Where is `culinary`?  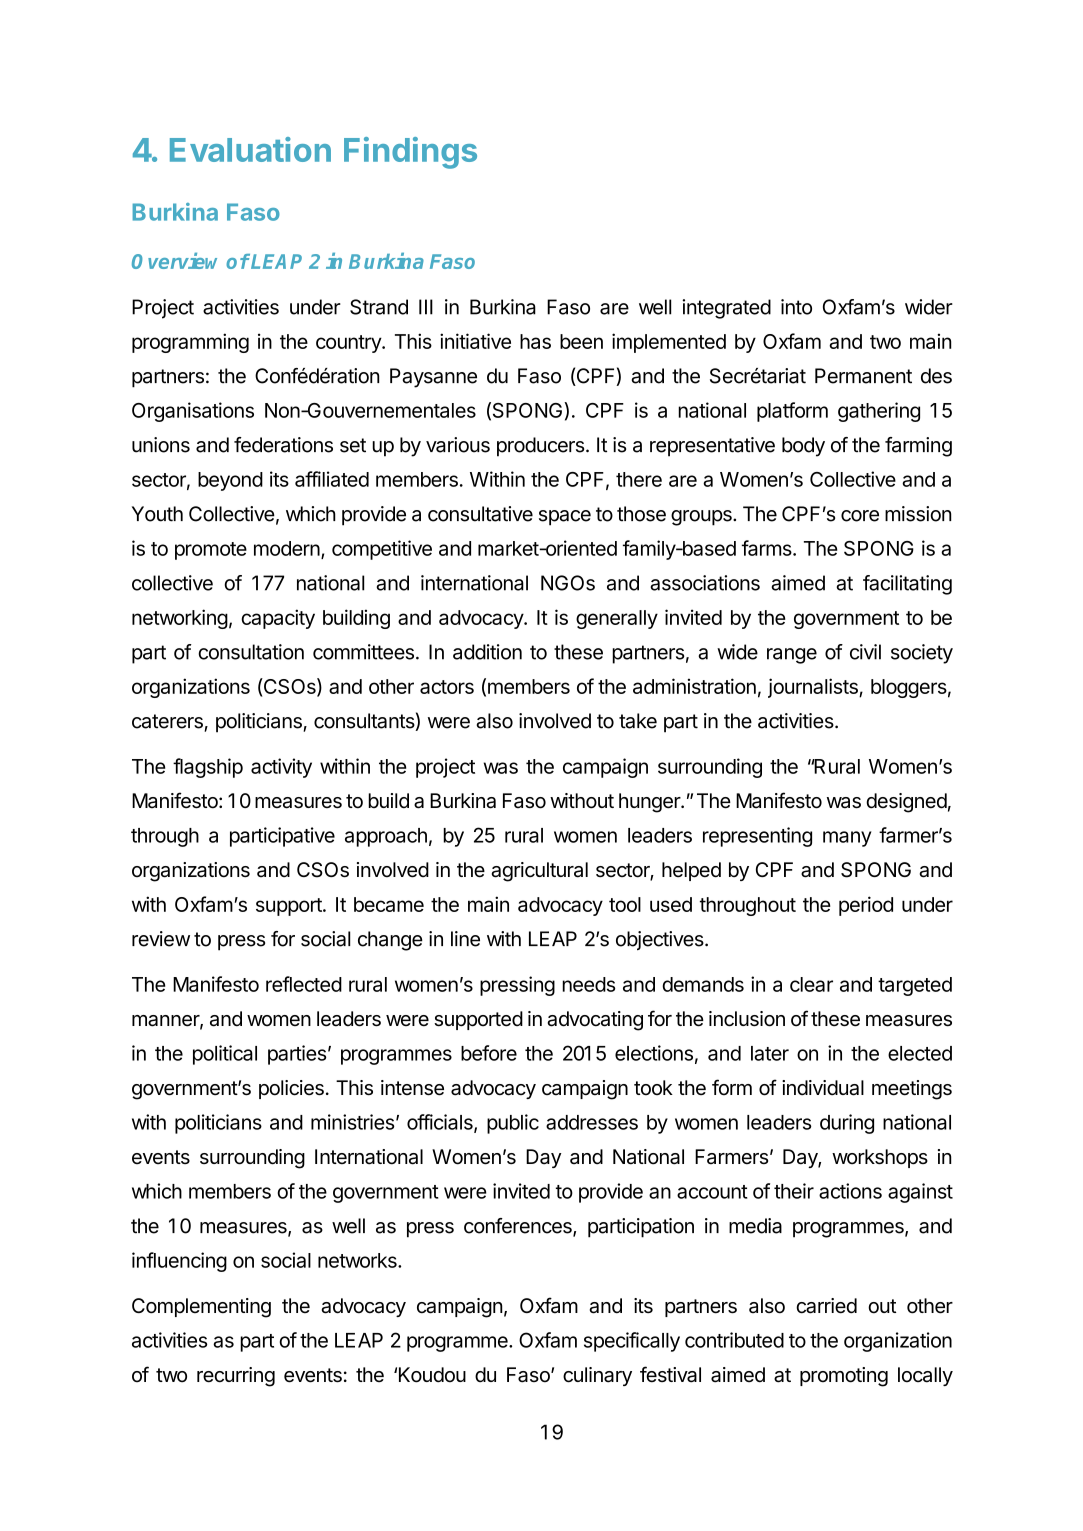
culinary is located at coordinates (597, 1376).
